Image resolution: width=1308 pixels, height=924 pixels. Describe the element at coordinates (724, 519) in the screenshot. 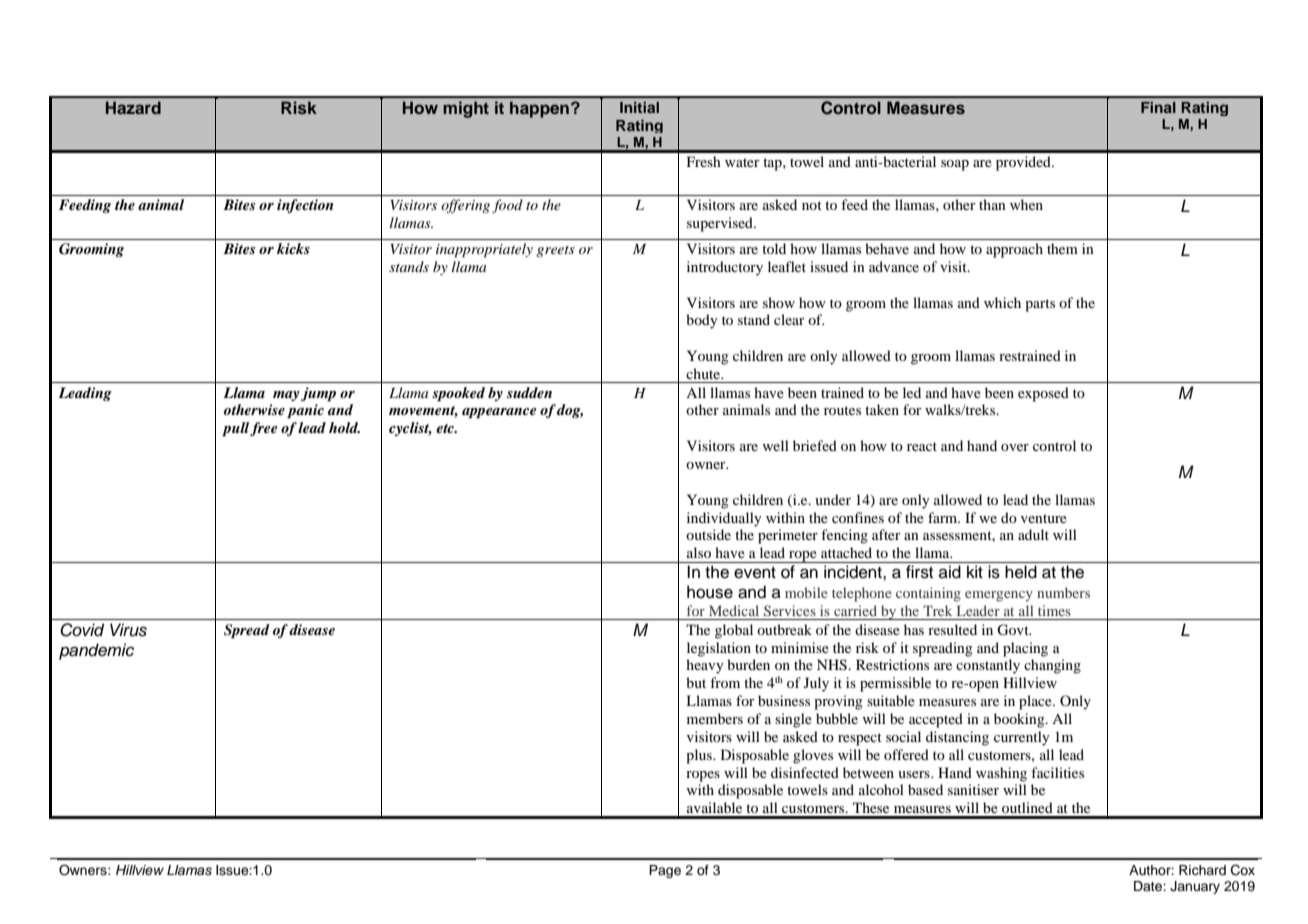

I see `individually` at that location.
